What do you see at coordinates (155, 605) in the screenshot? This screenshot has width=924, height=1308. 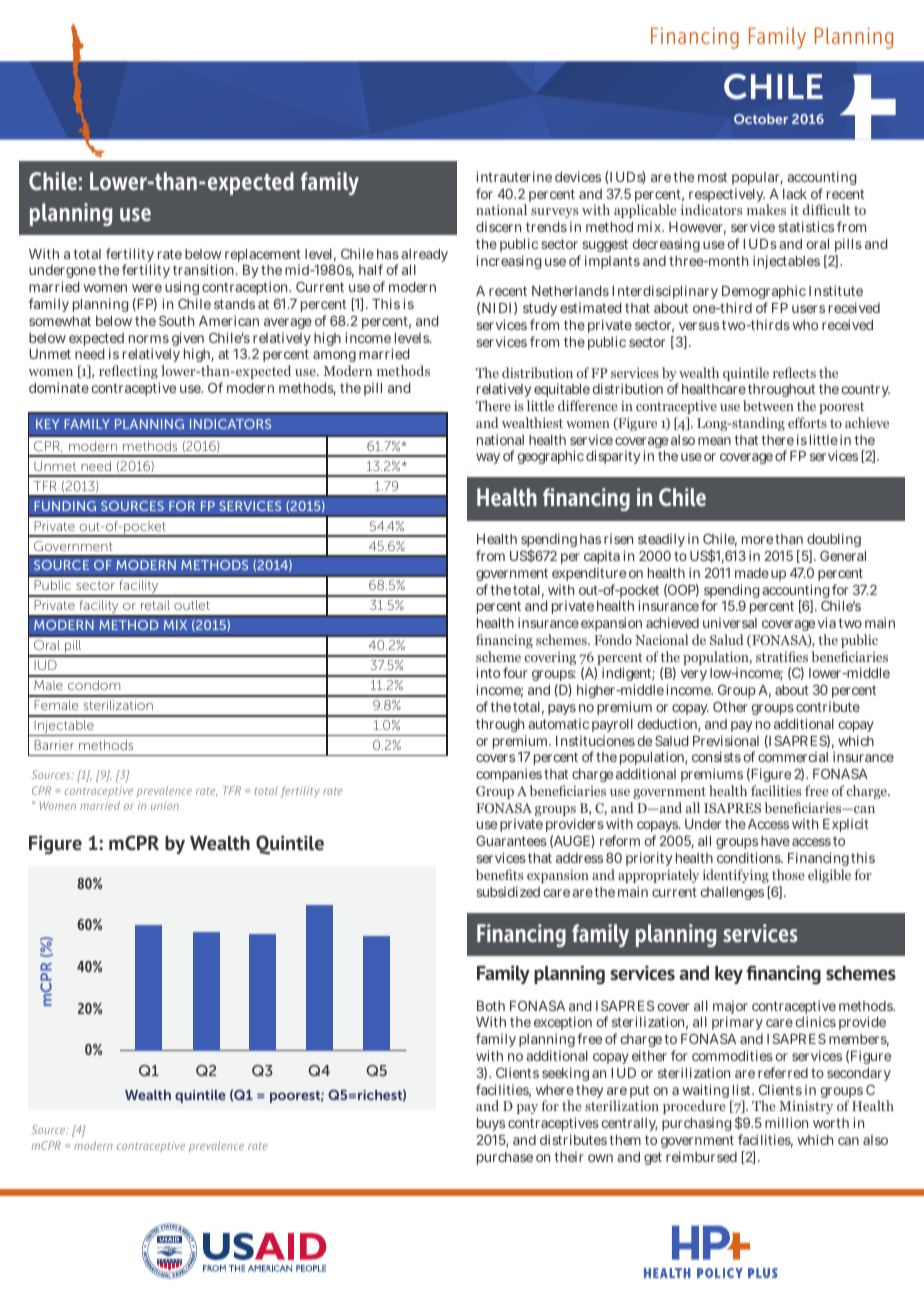 I see `retail` at bounding box center [155, 605].
